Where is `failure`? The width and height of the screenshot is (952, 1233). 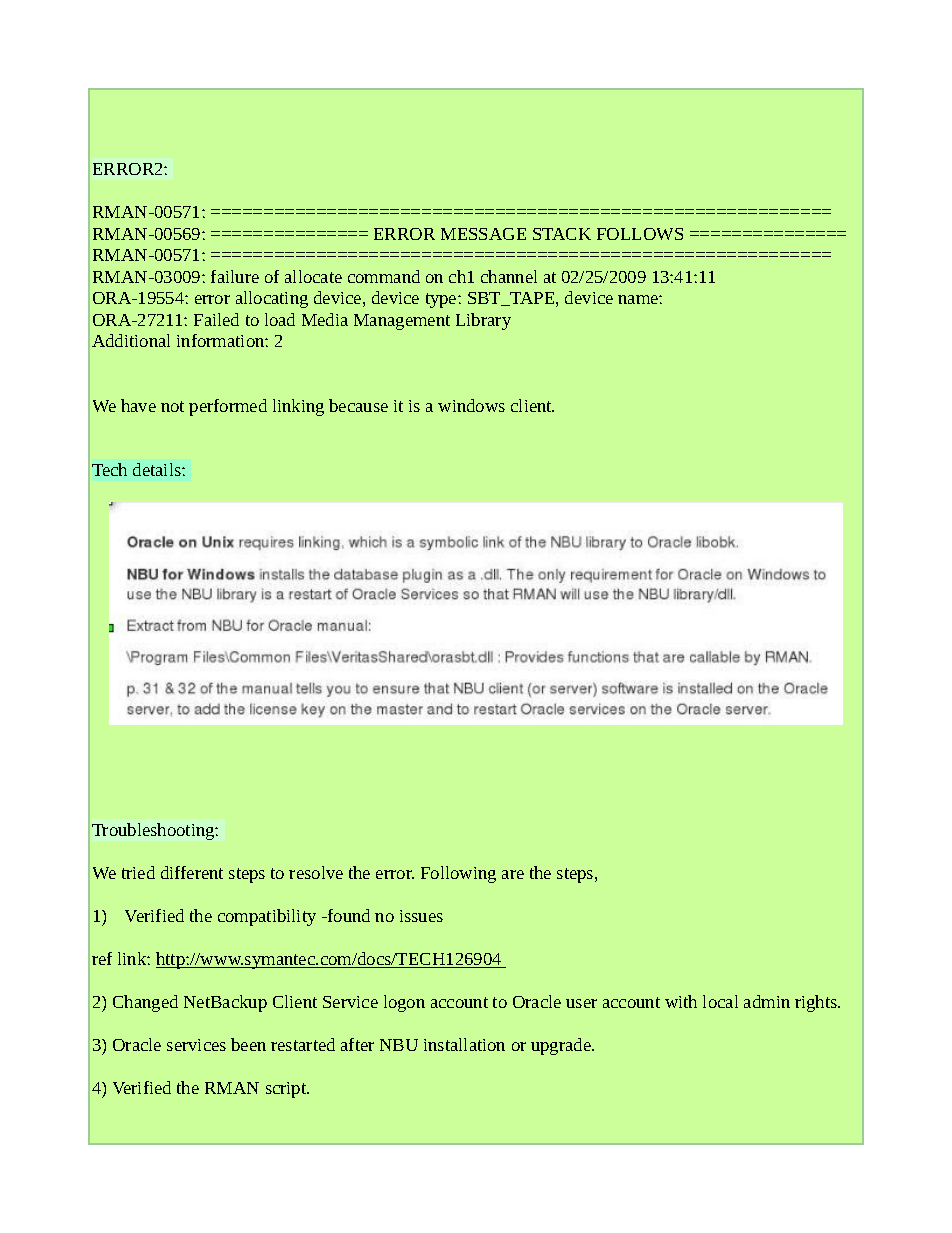
failure is located at coordinates (235, 276).
